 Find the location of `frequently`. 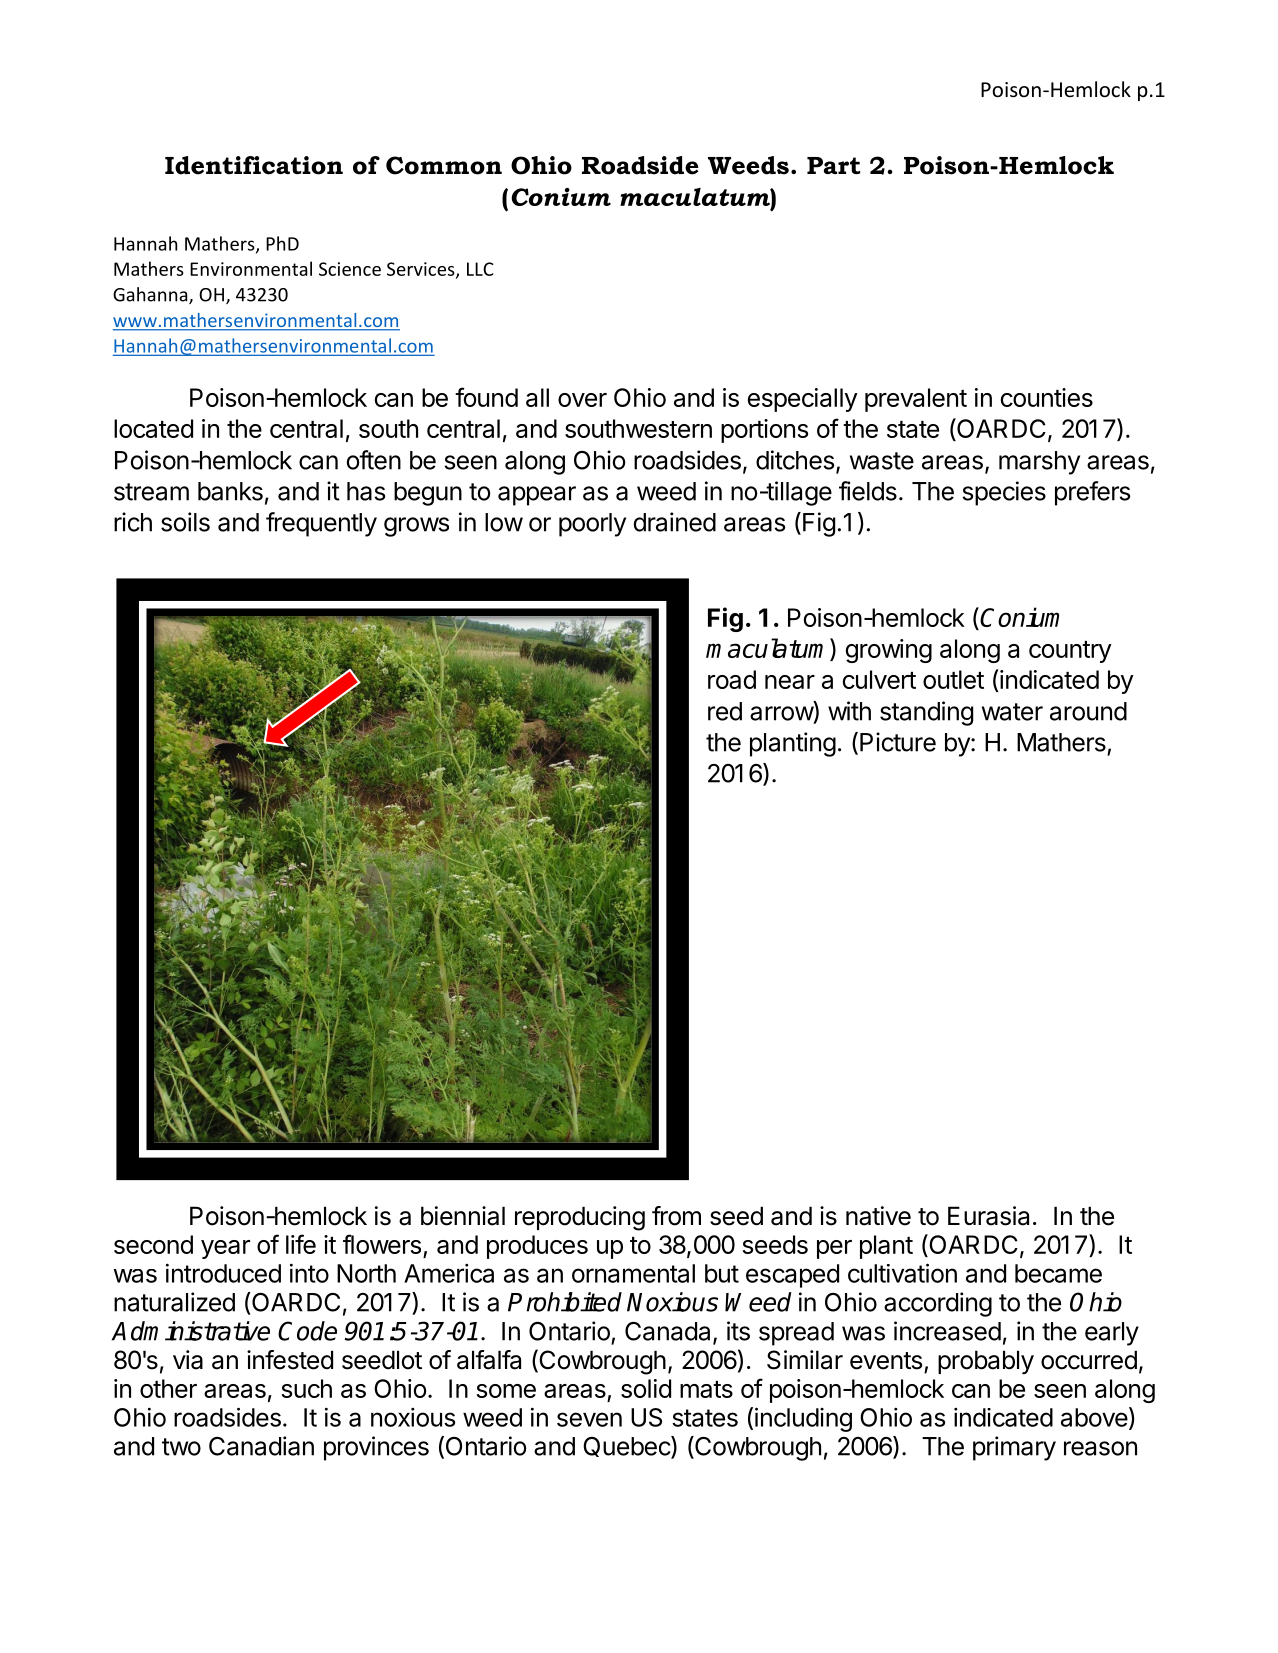

frequently is located at coordinates (321, 524).
